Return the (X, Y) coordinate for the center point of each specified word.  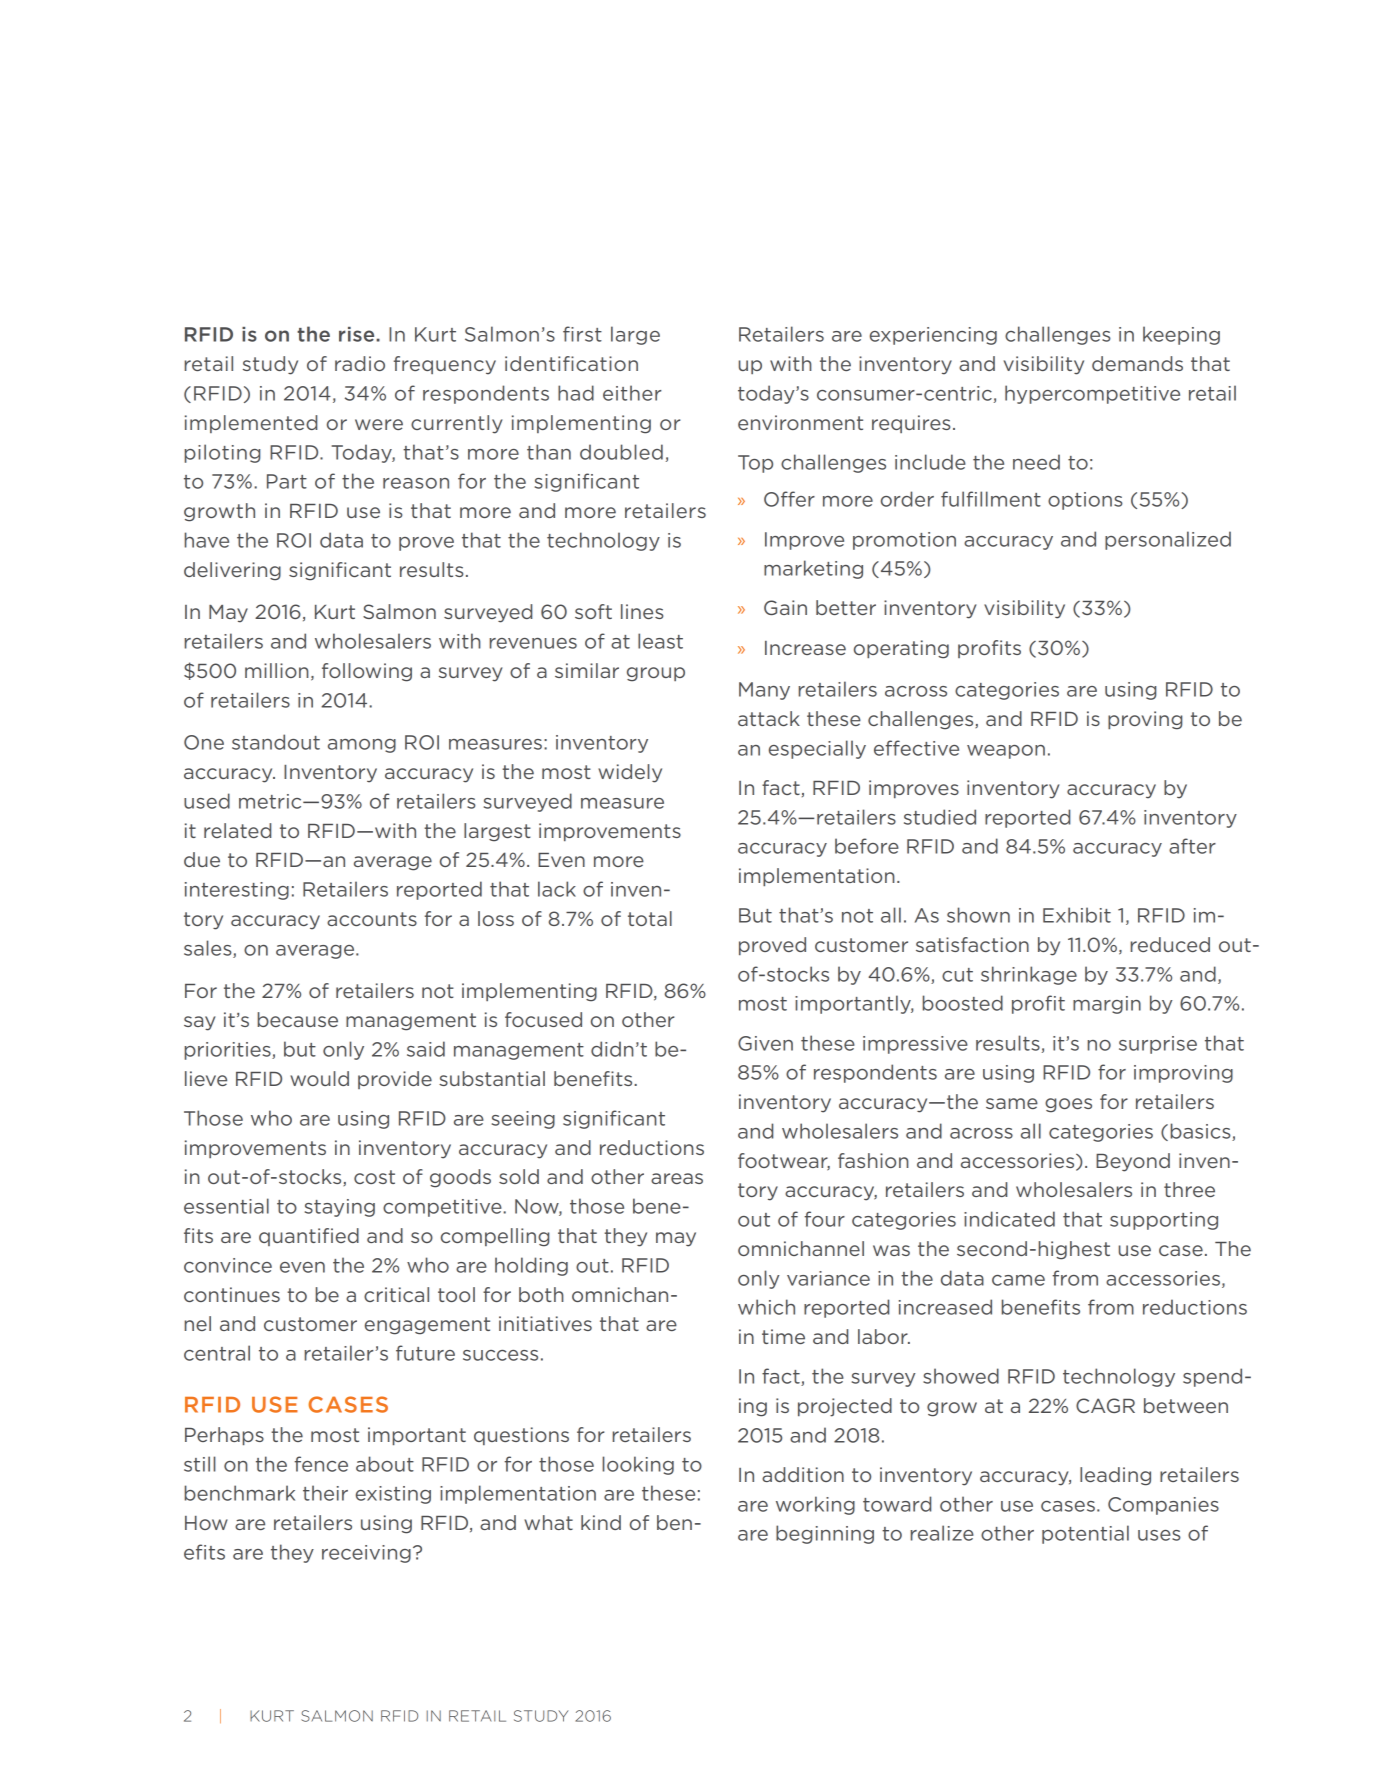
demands (1137, 363)
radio (360, 363)
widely (630, 773)
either (632, 393)
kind (601, 1522)
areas (677, 1178)
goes (1068, 1105)
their (325, 1493)
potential (1085, 1534)
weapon (1006, 752)
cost (374, 1177)
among (362, 746)
